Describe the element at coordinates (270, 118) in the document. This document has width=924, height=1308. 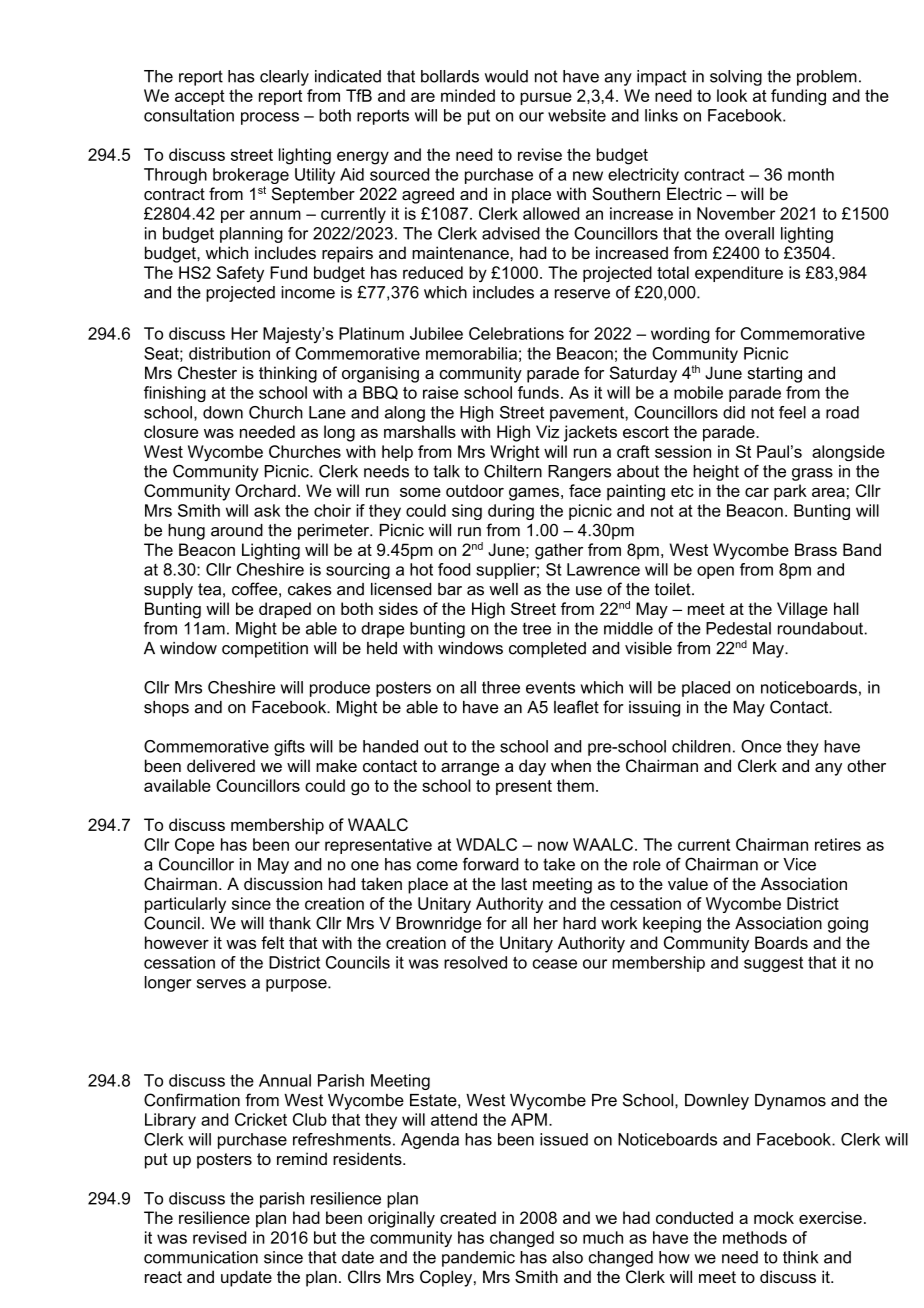
I see `process` at that location.
